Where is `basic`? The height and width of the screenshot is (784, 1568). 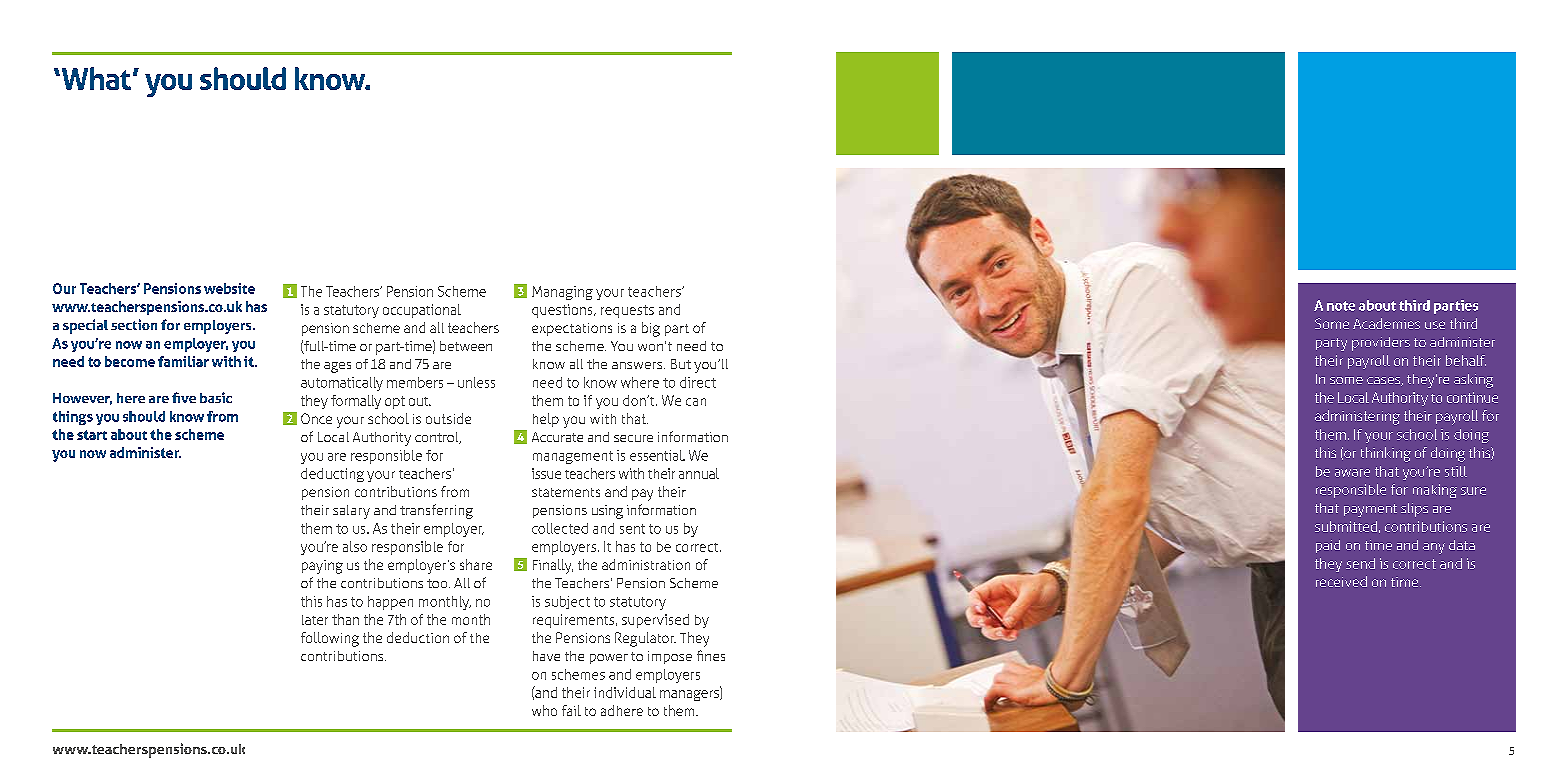 basic is located at coordinates (216, 397).
